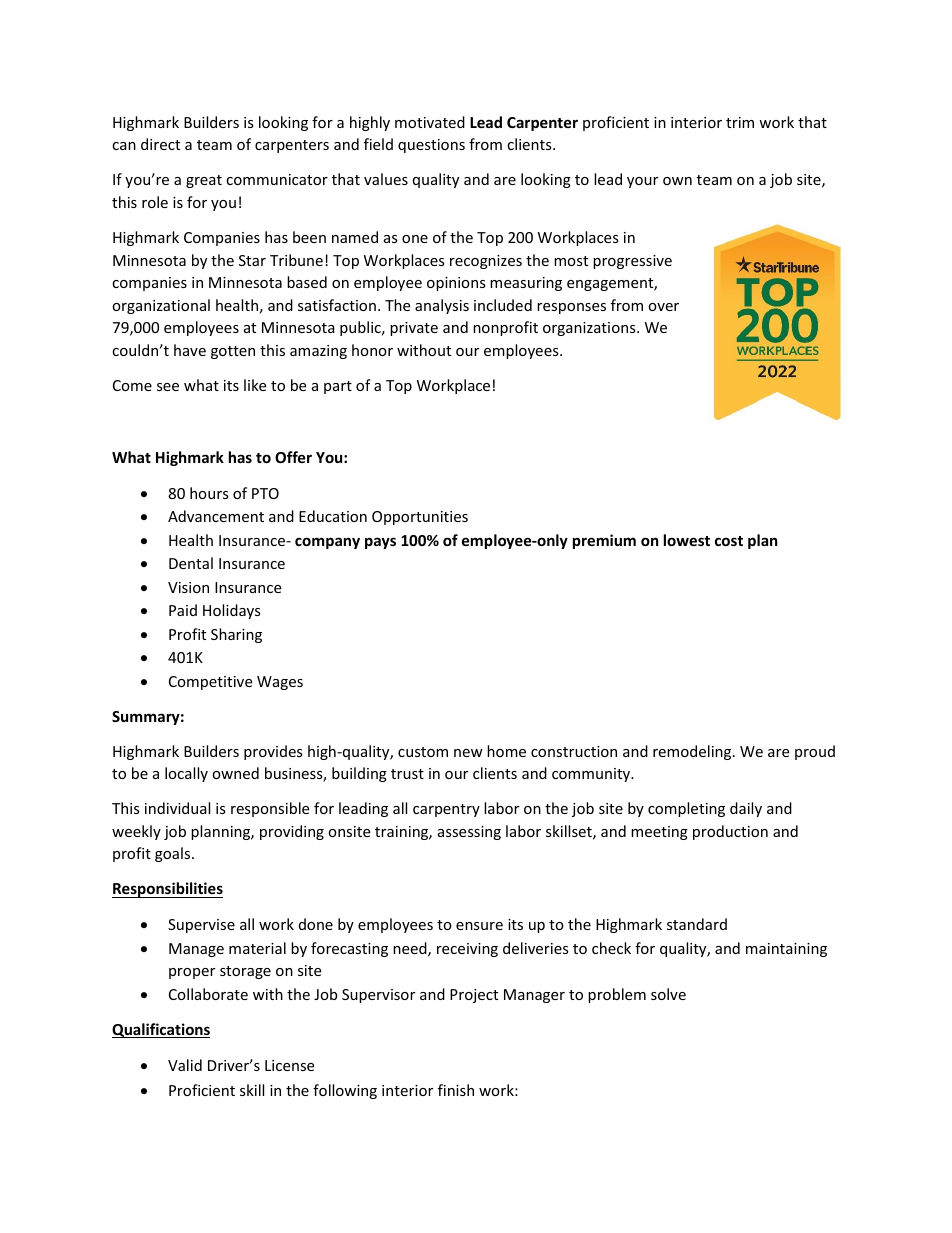  Describe the element at coordinates (183, 610) in the document. I see `Paid` at that location.
